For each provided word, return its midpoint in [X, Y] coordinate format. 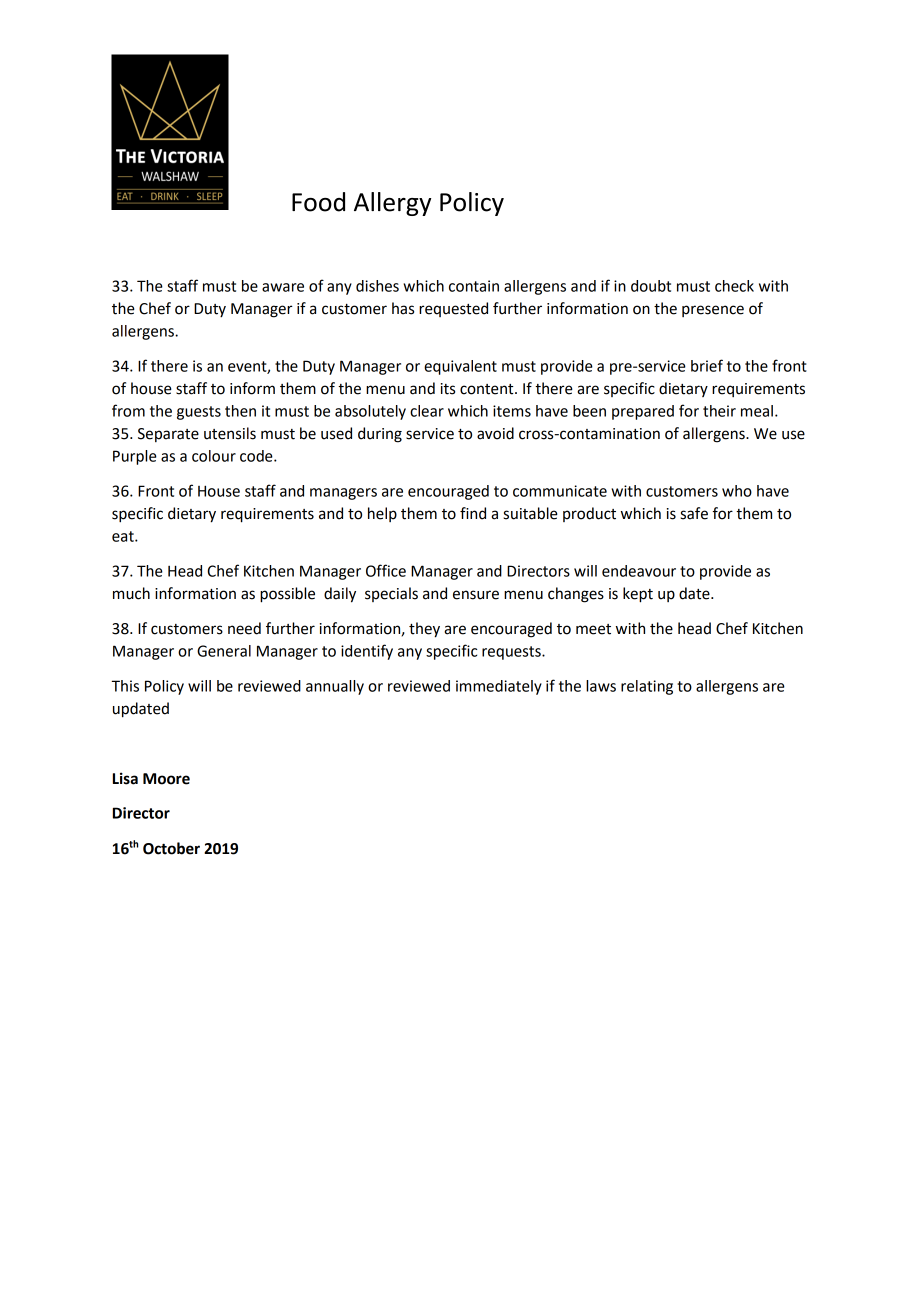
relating [647, 687]
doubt [651, 286]
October [171, 848]
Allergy [392, 204]
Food [318, 202]
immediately [499, 687]
